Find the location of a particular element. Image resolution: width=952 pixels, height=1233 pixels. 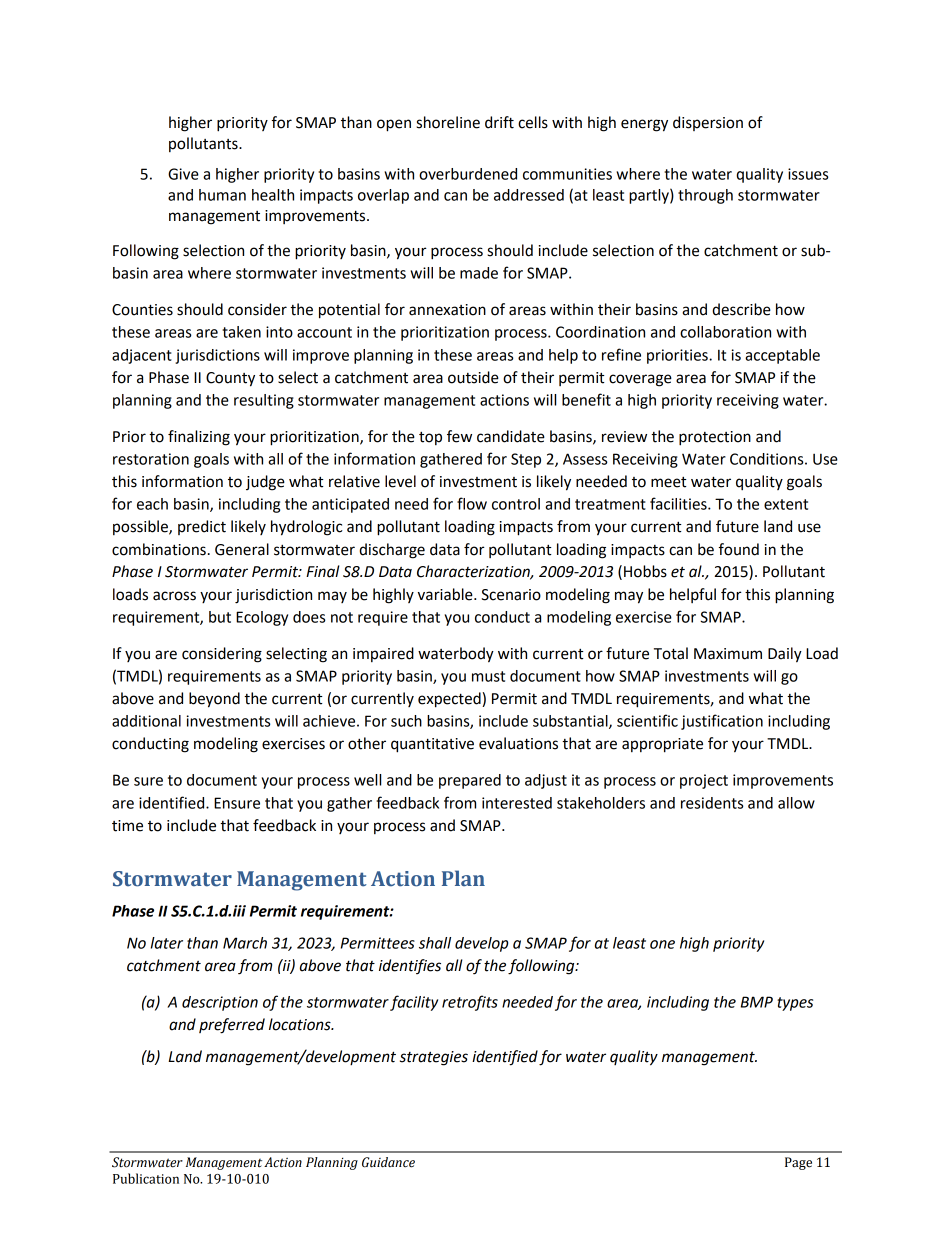

overburdened is located at coordinates (468, 174).
